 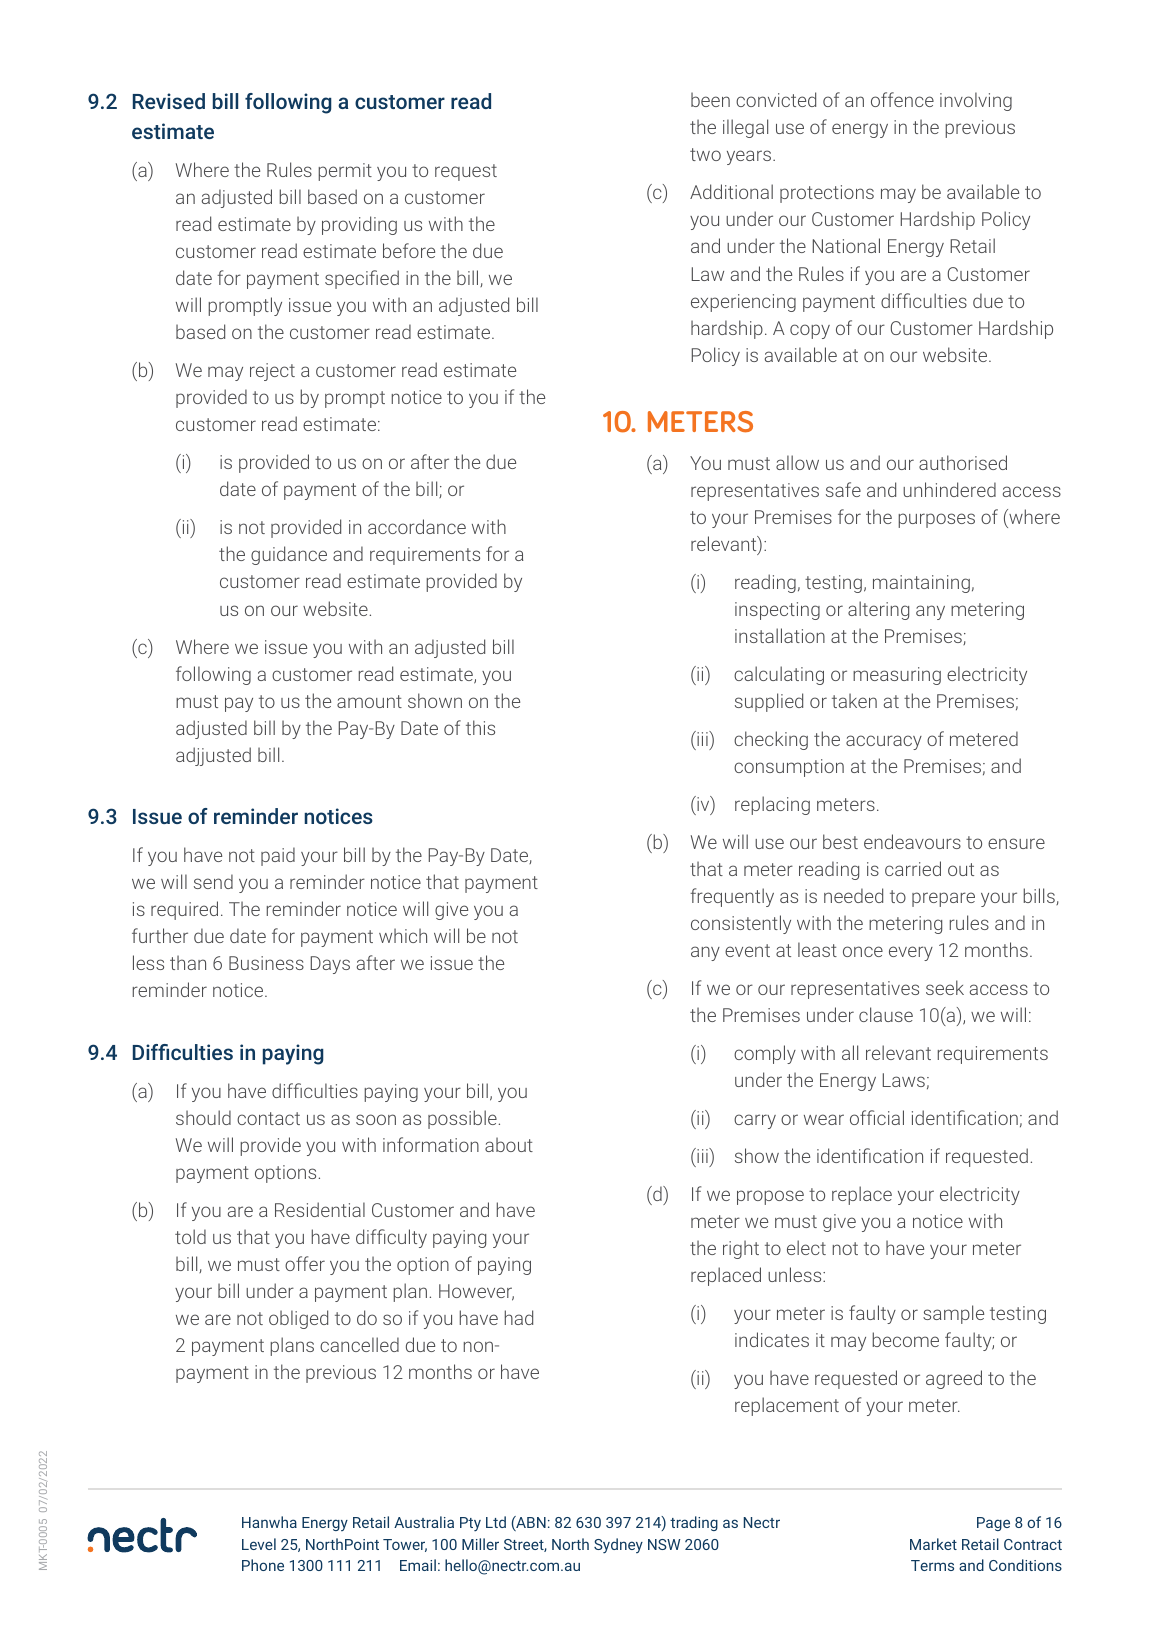 What do you see at coordinates (902, 99) in the screenshot?
I see `offence` at bounding box center [902, 99].
